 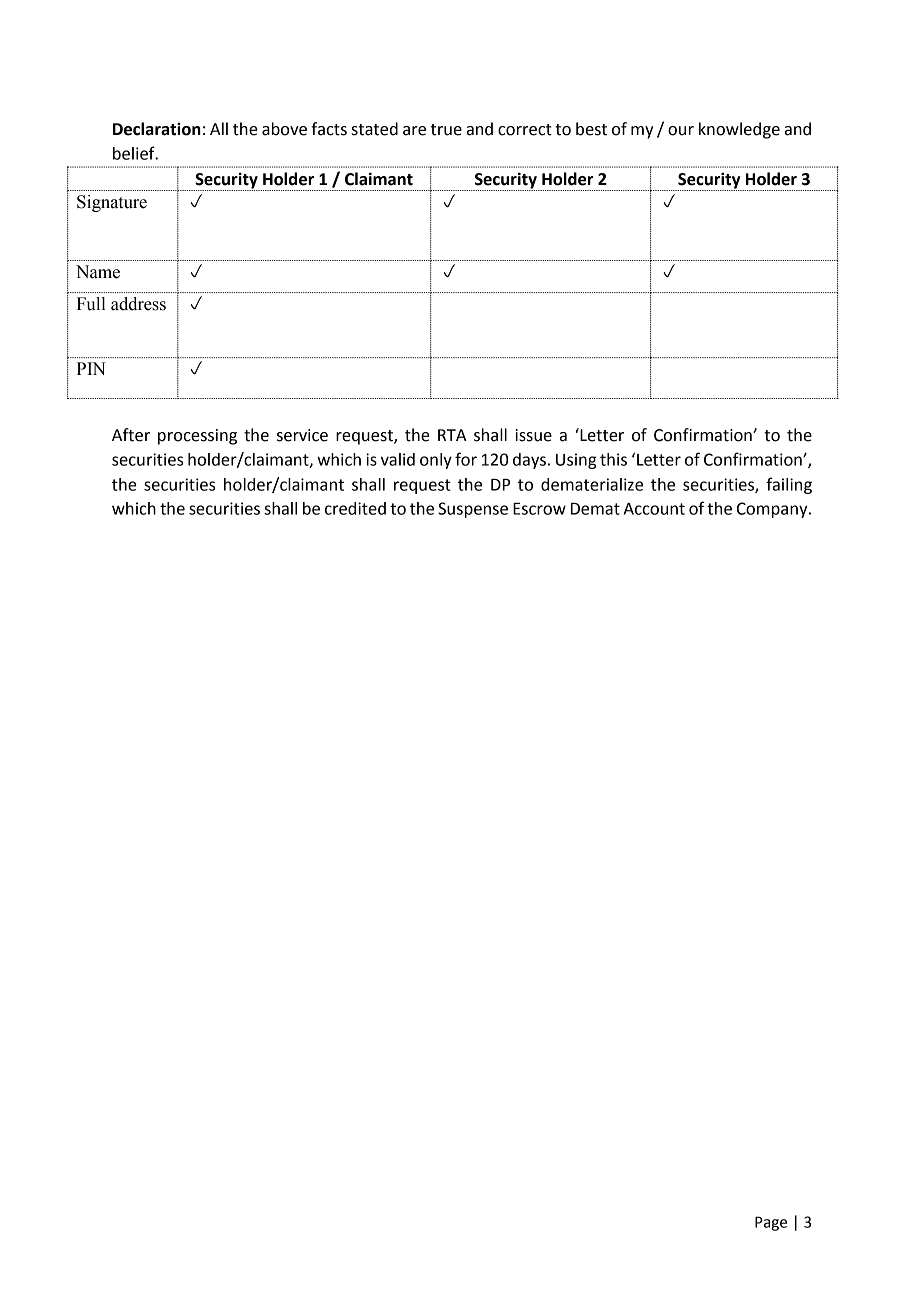 What do you see at coordinates (773, 510) in the screenshot?
I see `Company` at bounding box center [773, 510].
